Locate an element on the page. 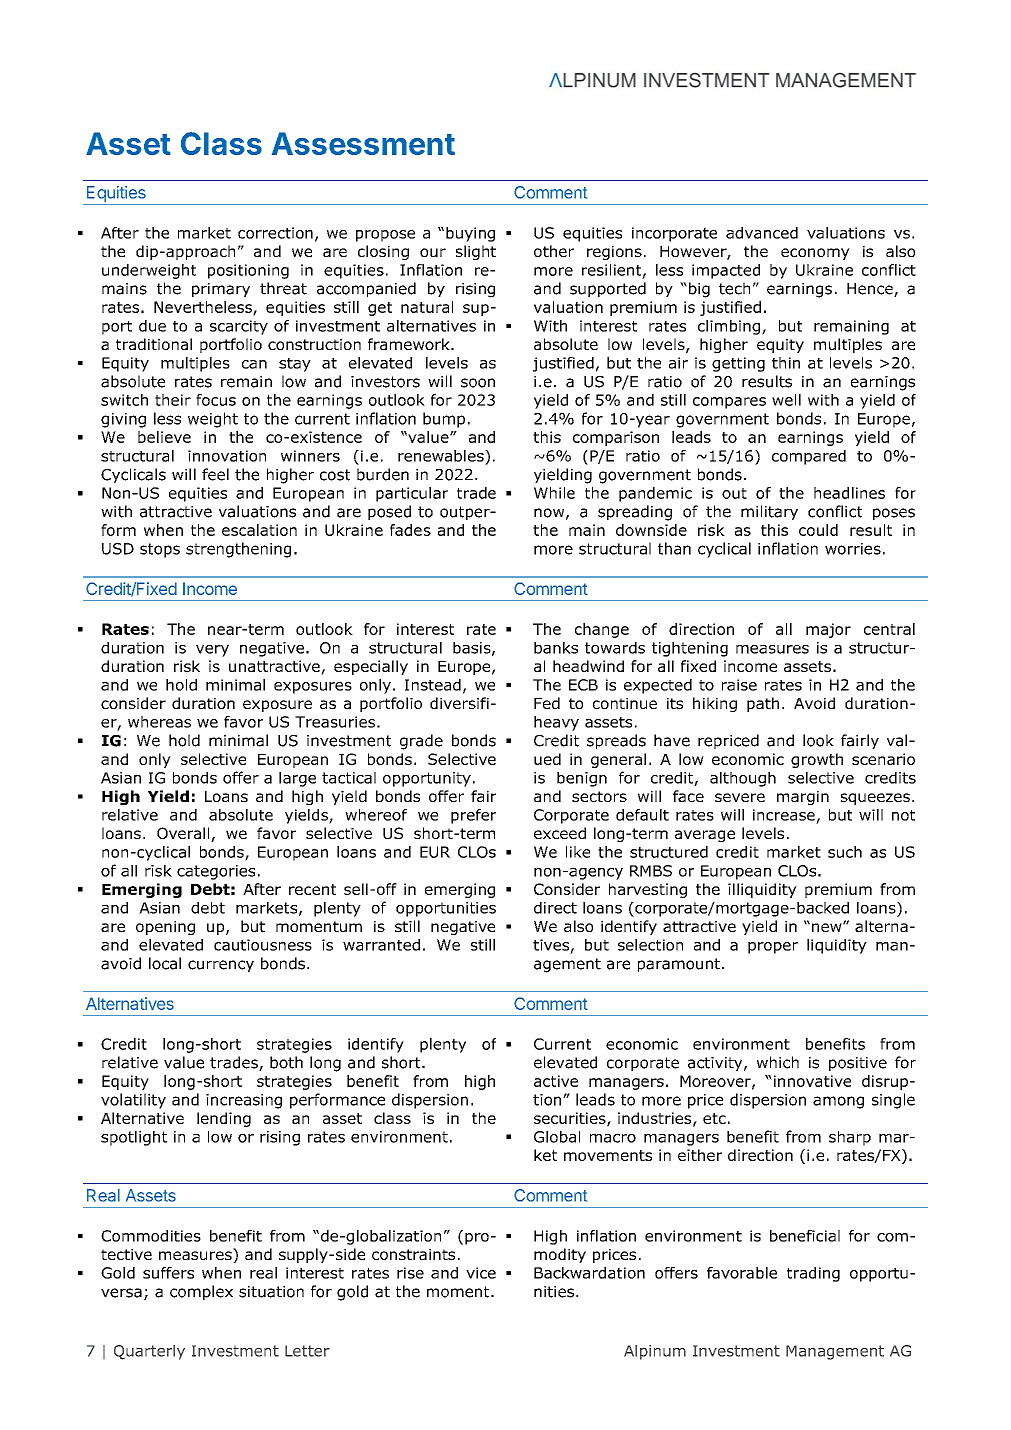 The height and width of the image is (1430, 1011). While is located at coordinates (554, 493).
